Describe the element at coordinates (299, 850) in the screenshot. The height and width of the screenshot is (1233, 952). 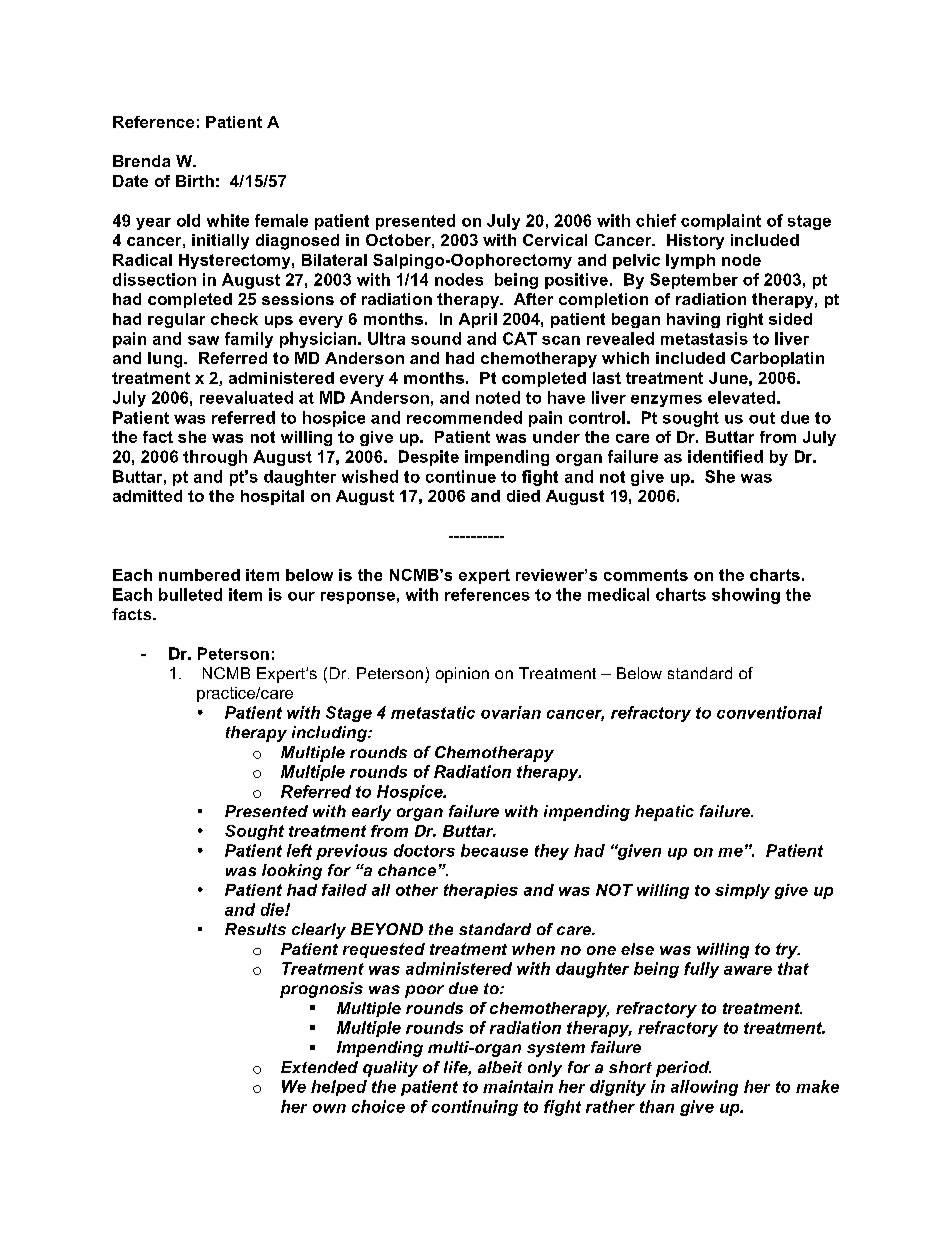
I see `left` at that location.
